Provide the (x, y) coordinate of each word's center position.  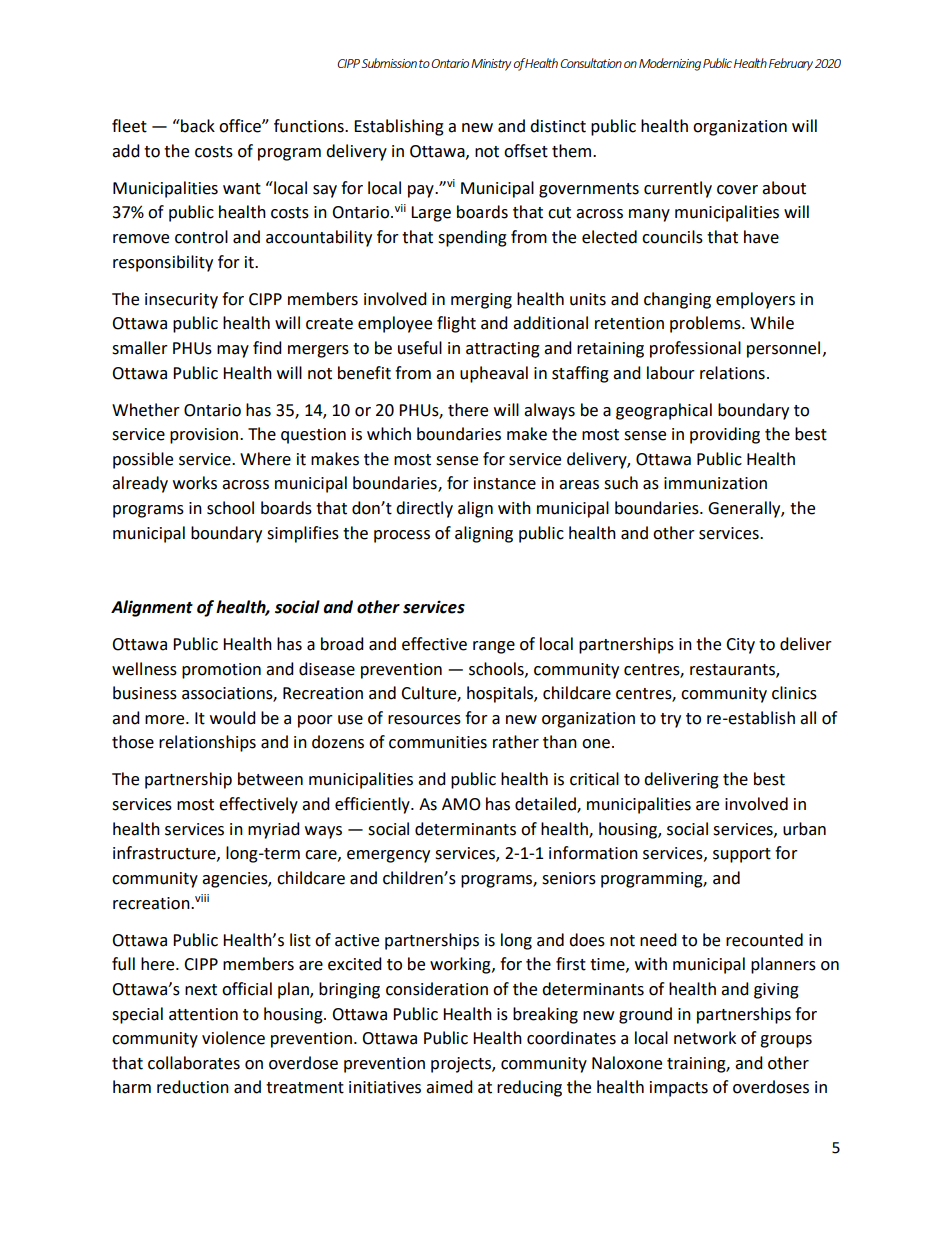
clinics (794, 693)
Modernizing (670, 64)
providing (725, 435)
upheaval (494, 374)
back (197, 126)
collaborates (194, 1063)
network (705, 1038)
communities (438, 742)
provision (204, 436)
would (233, 718)
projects (462, 1065)
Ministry (491, 65)
